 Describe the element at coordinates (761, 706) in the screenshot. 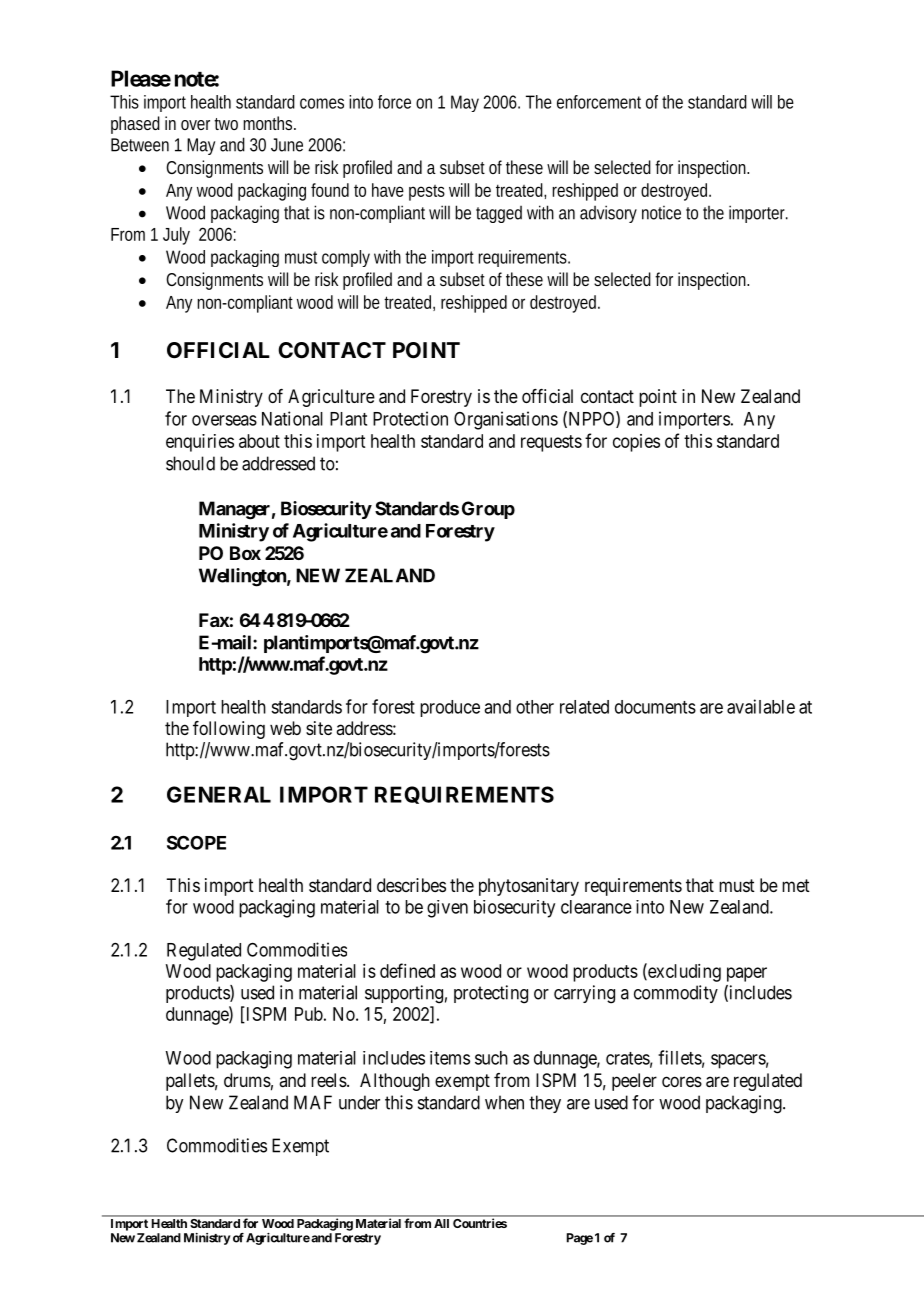

I see `available` at that location.
